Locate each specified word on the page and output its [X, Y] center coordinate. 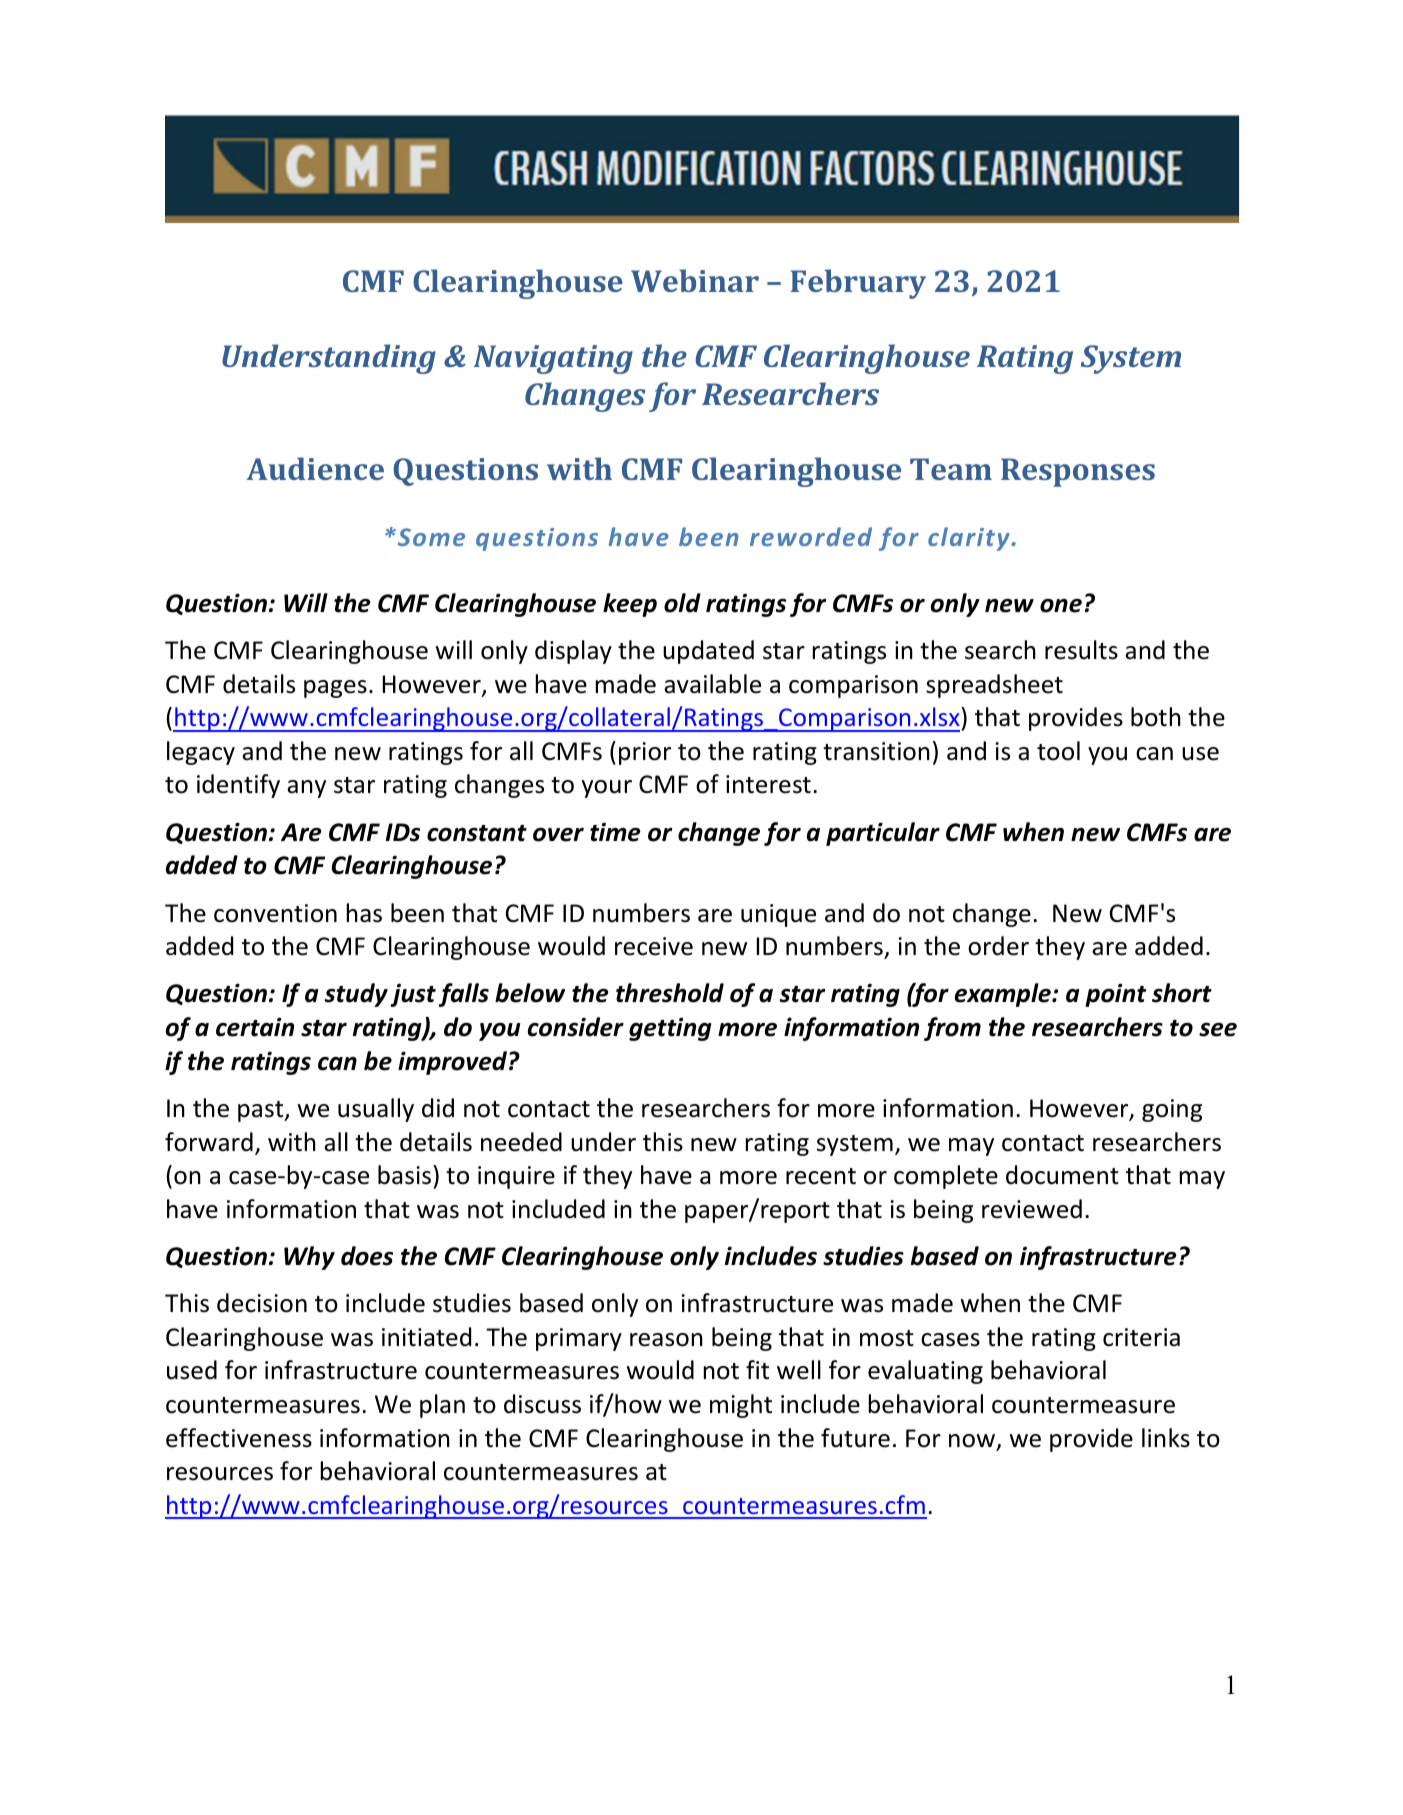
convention [275, 913]
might [741, 1406]
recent [821, 1176]
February [858, 284]
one [1061, 606]
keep [630, 605]
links [1166, 1438]
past [262, 1111]
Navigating [553, 359]
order [998, 946]
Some [430, 537]
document [1062, 1175]
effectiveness [239, 1438]
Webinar [695, 280]
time [615, 832]
